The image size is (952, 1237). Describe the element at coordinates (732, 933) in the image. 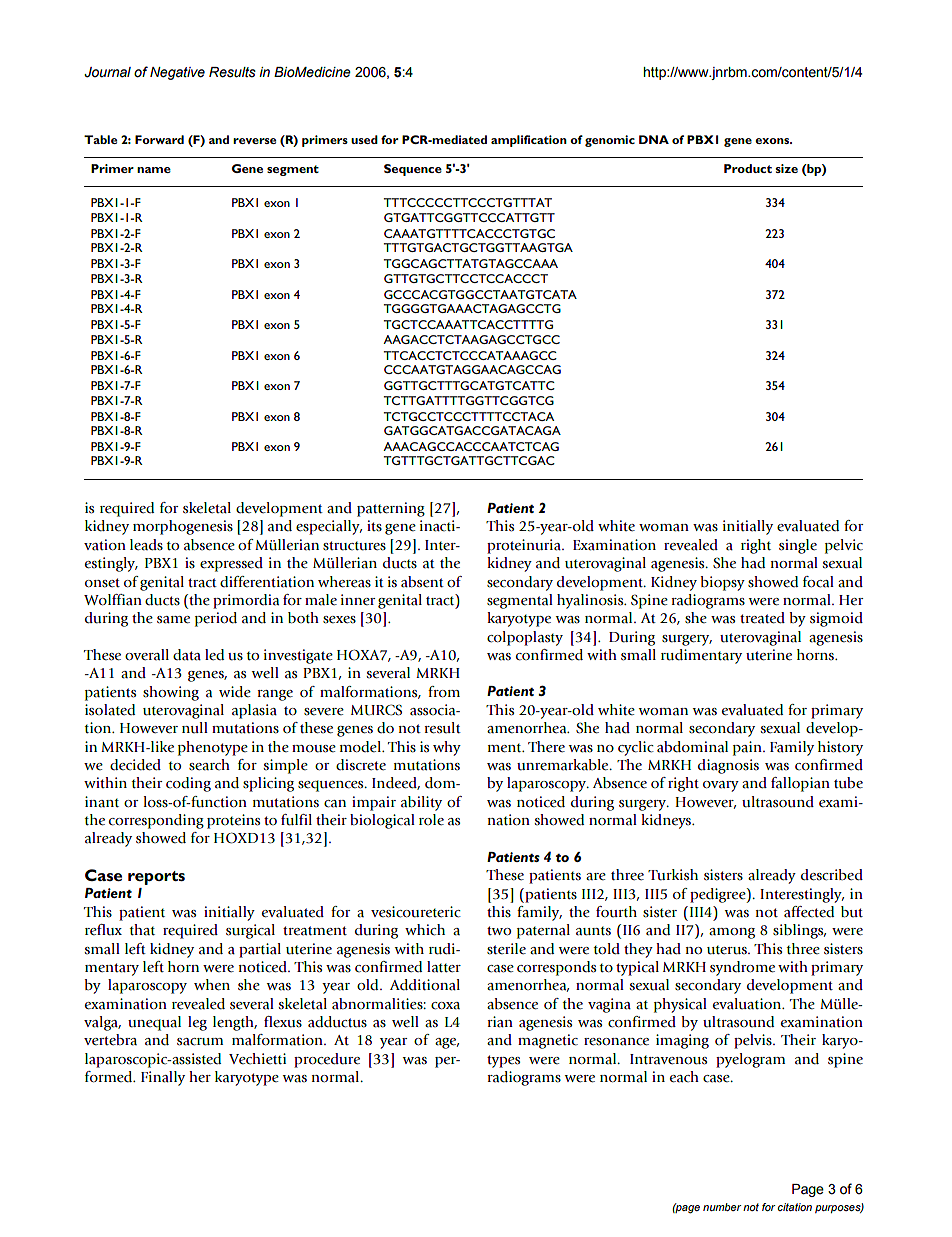

I see `among` at that location.
